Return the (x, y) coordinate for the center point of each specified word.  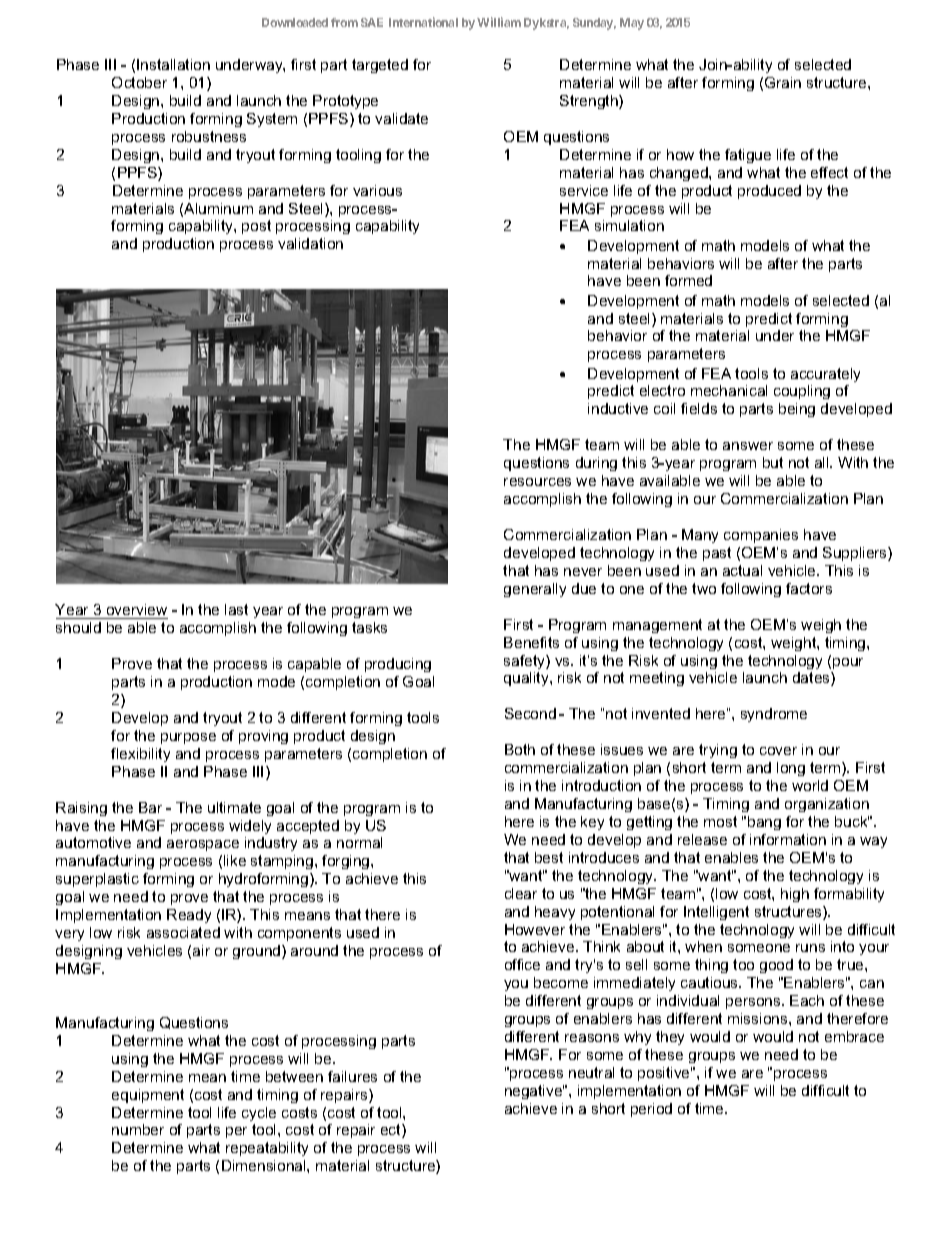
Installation (173, 64)
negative (534, 1092)
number (138, 1129)
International (423, 22)
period (651, 1110)
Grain (783, 82)
